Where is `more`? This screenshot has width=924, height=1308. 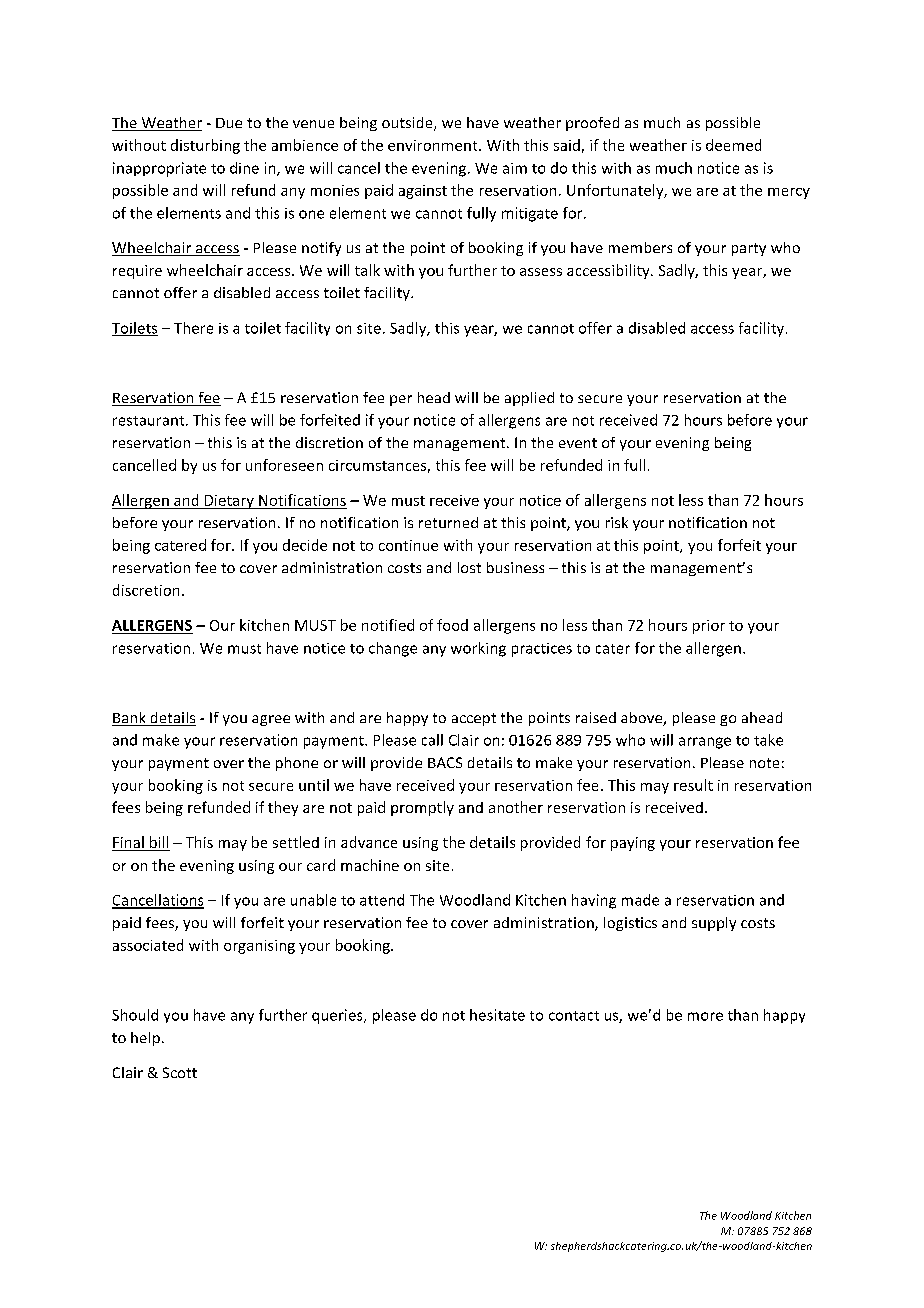
more is located at coordinates (705, 1016).
